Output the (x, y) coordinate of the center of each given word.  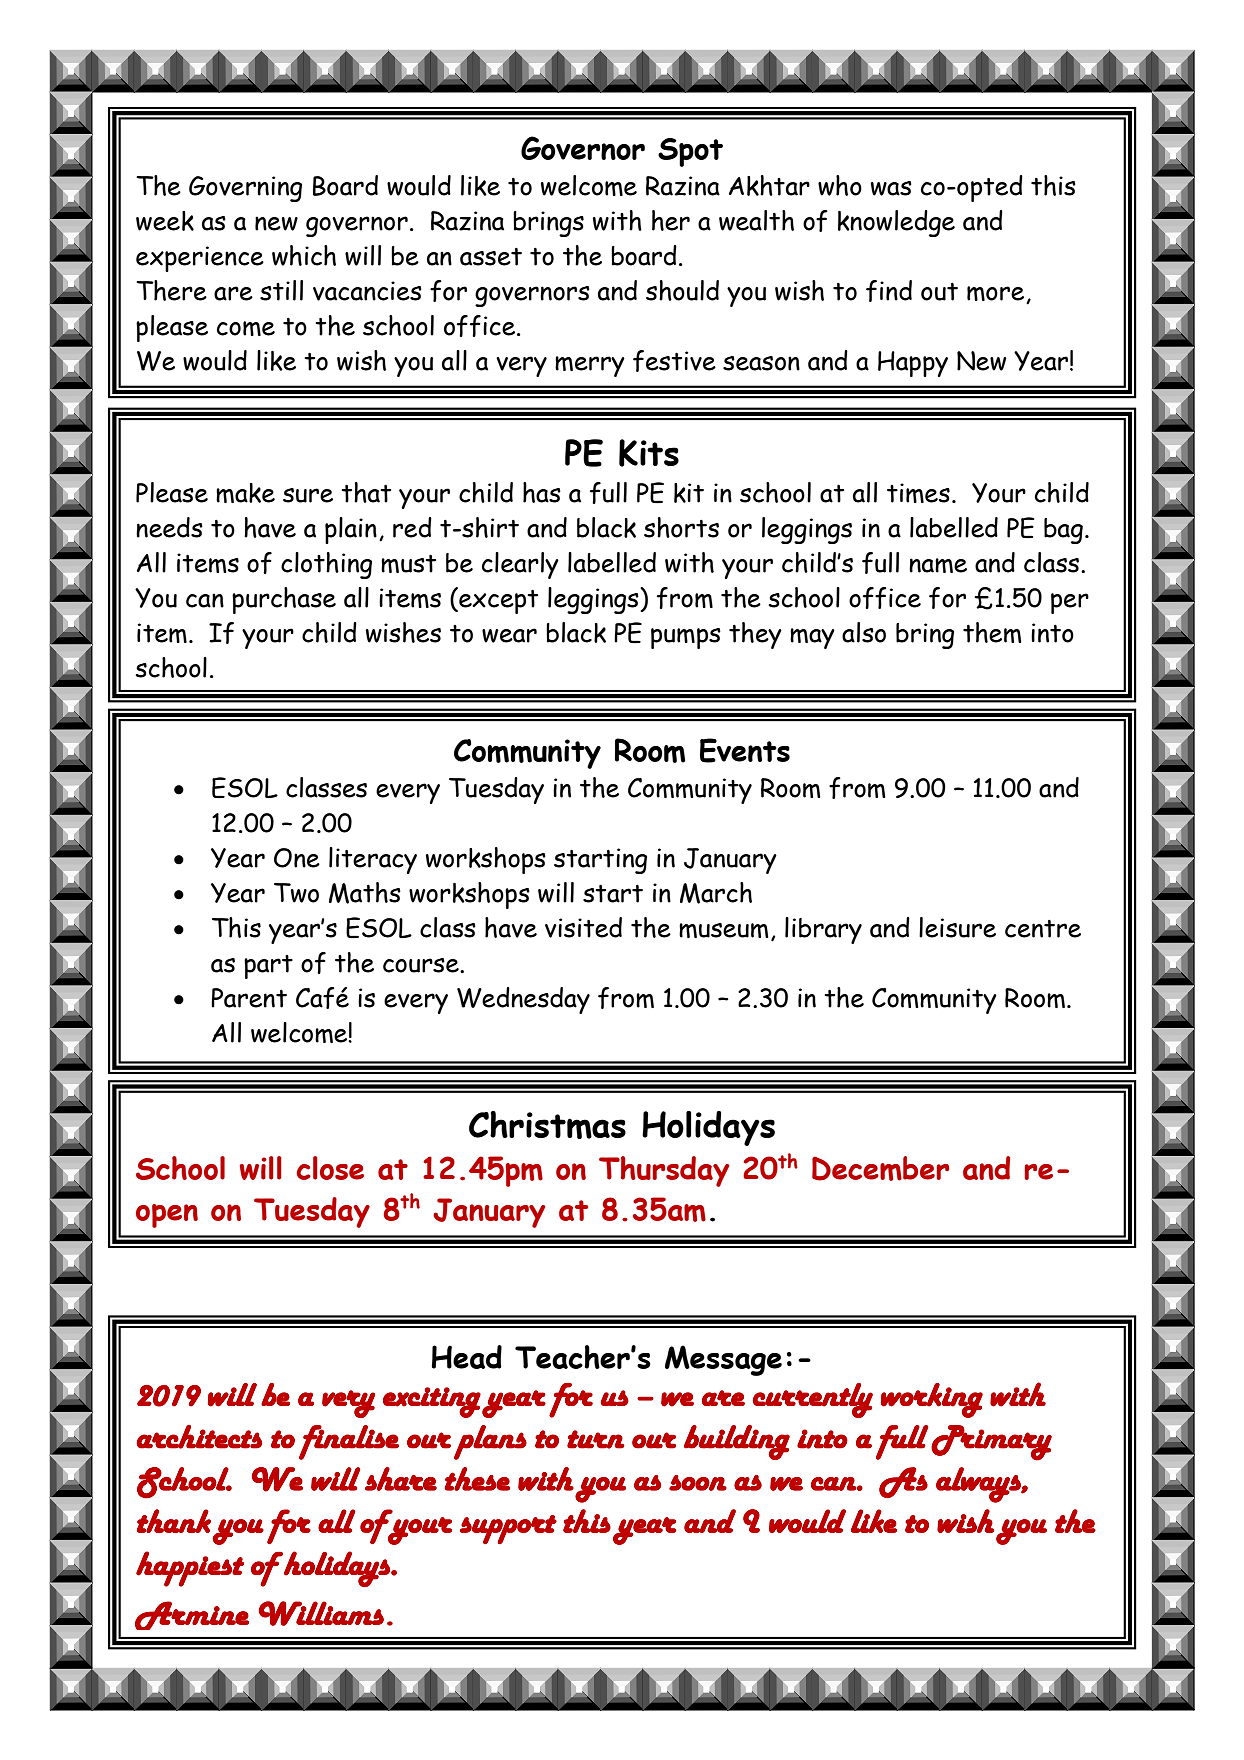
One (297, 858)
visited (583, 927)
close (330, 1168)
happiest (190, 1569)
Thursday (664, 1171)
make (245, 493)
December (880, 1168)
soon (698, 1483)
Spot (690, 152)
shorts (681, 527)
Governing (245, 189)
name (938, 565)
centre (1043, 929)
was (891, 188)
